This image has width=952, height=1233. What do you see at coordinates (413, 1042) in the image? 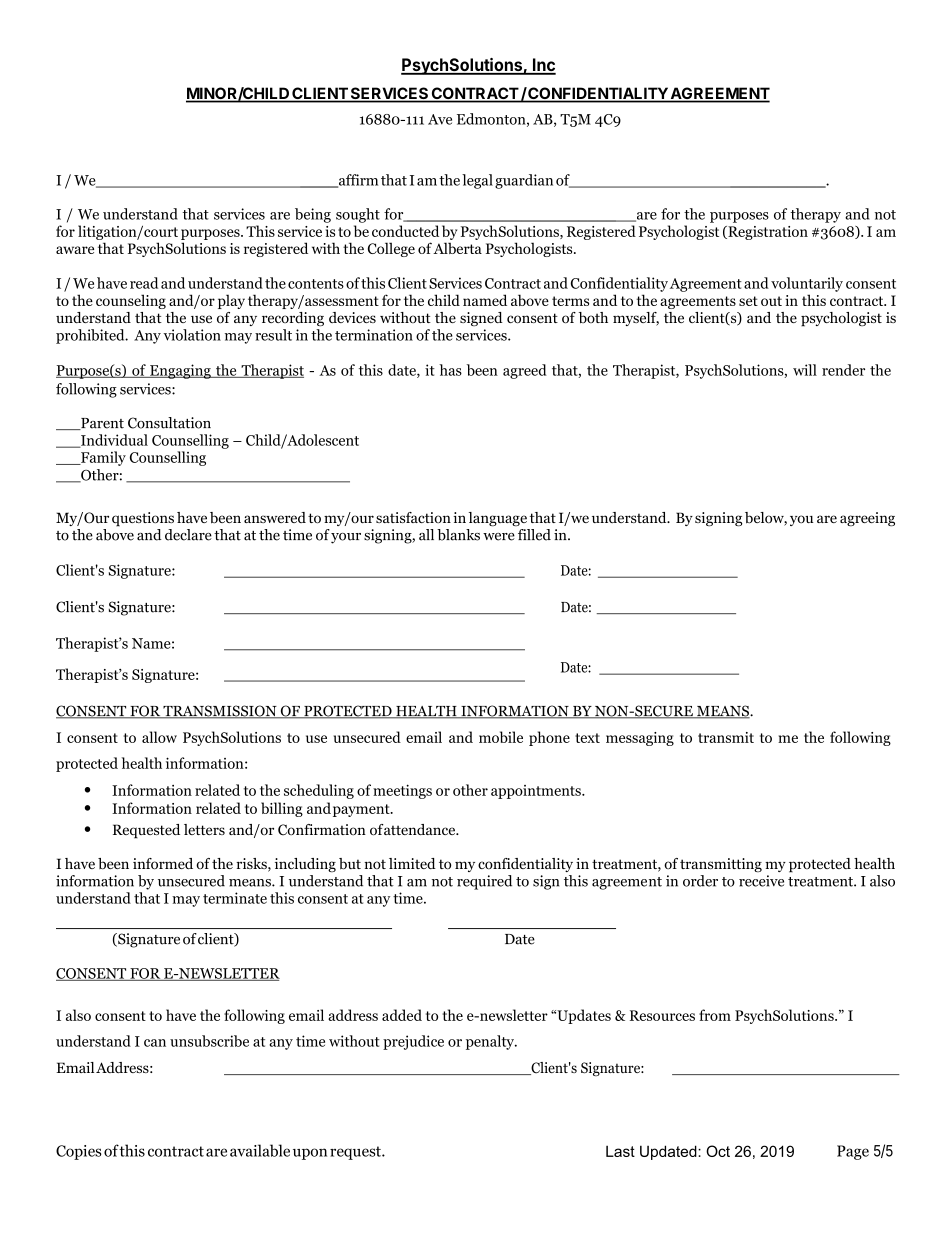
I see `prejudice` at bounding box center [413, 1042].
